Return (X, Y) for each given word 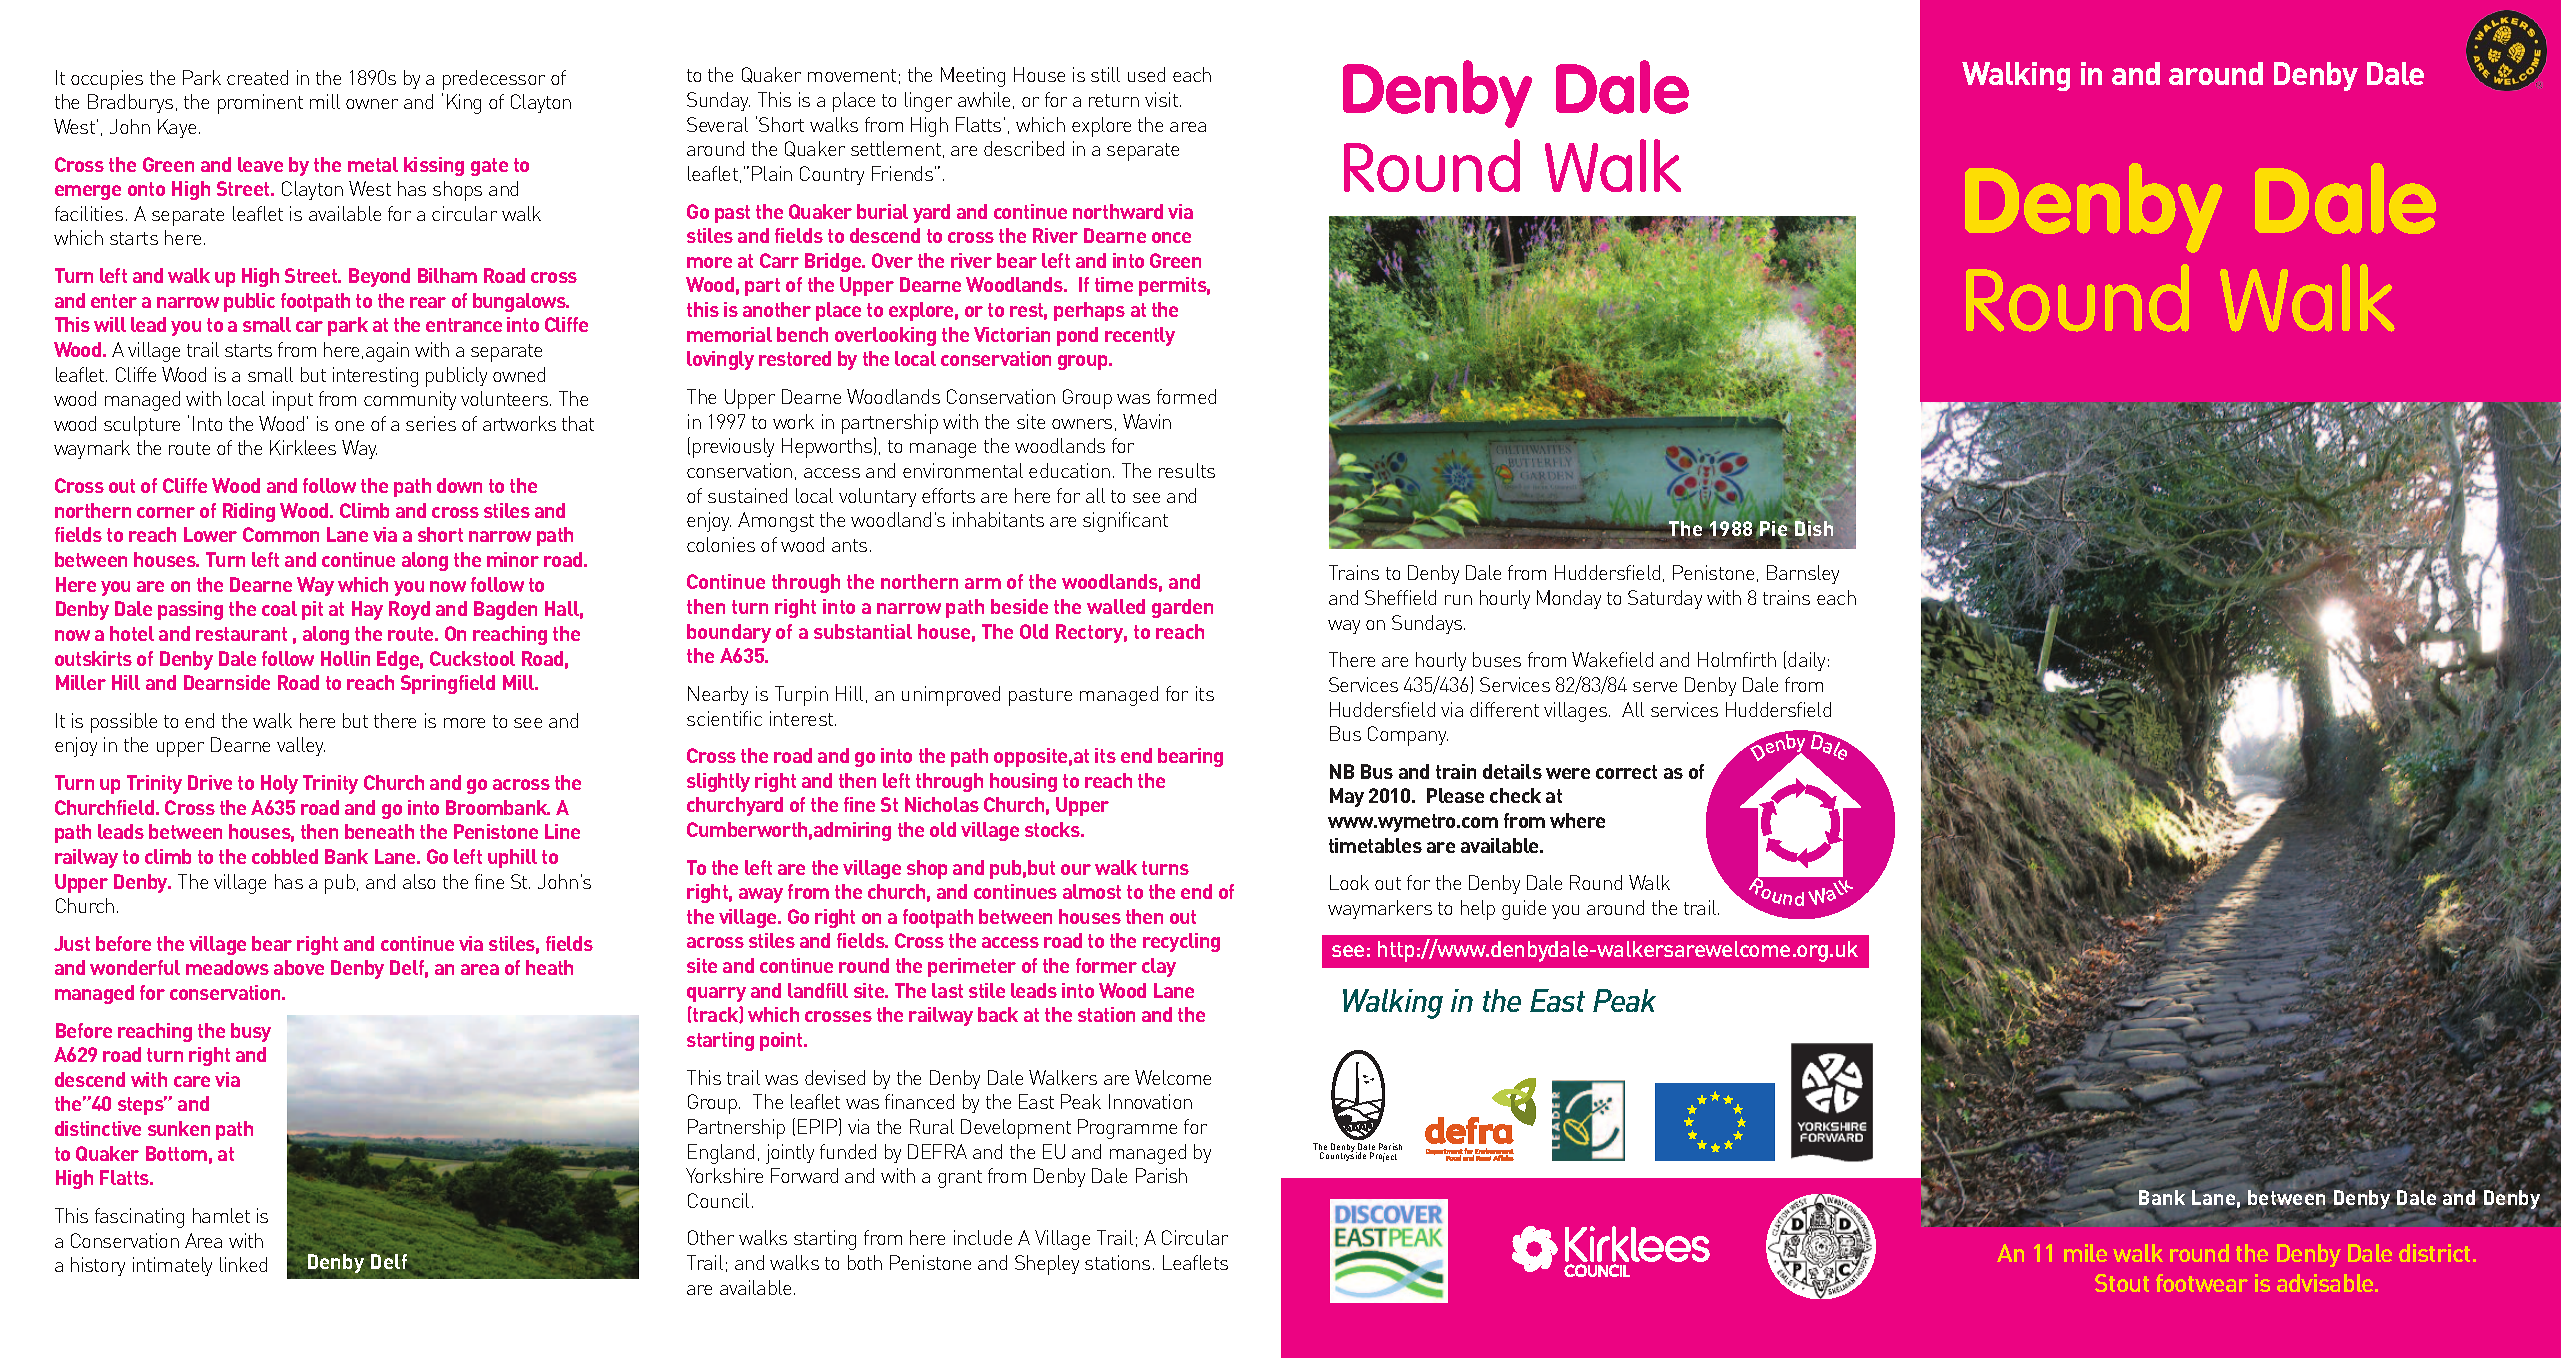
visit (1161, 99)
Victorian (1012, 334)
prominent (260, 104)
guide (1524, 910)
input (293, 401)
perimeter (972, 967)
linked (243, 1264)
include (983, 1237)
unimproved (951, 696)
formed (1186, 396)
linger (928, 102)
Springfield (448, 684)
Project (1383, 1157)
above (299, 967)
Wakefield (1612, 659)
